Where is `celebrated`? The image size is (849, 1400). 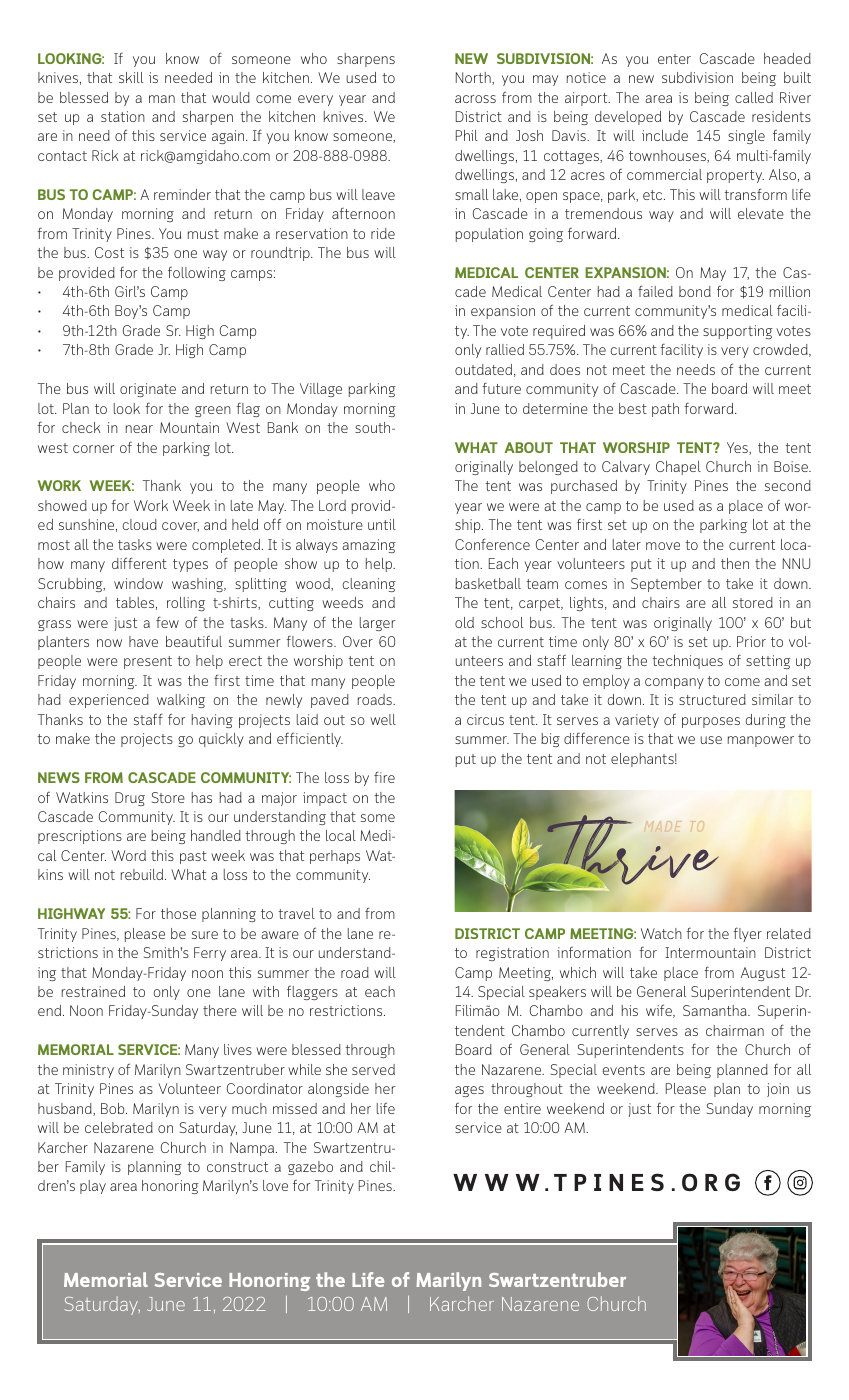
celebrated is located at coordinates (119, 1127).
